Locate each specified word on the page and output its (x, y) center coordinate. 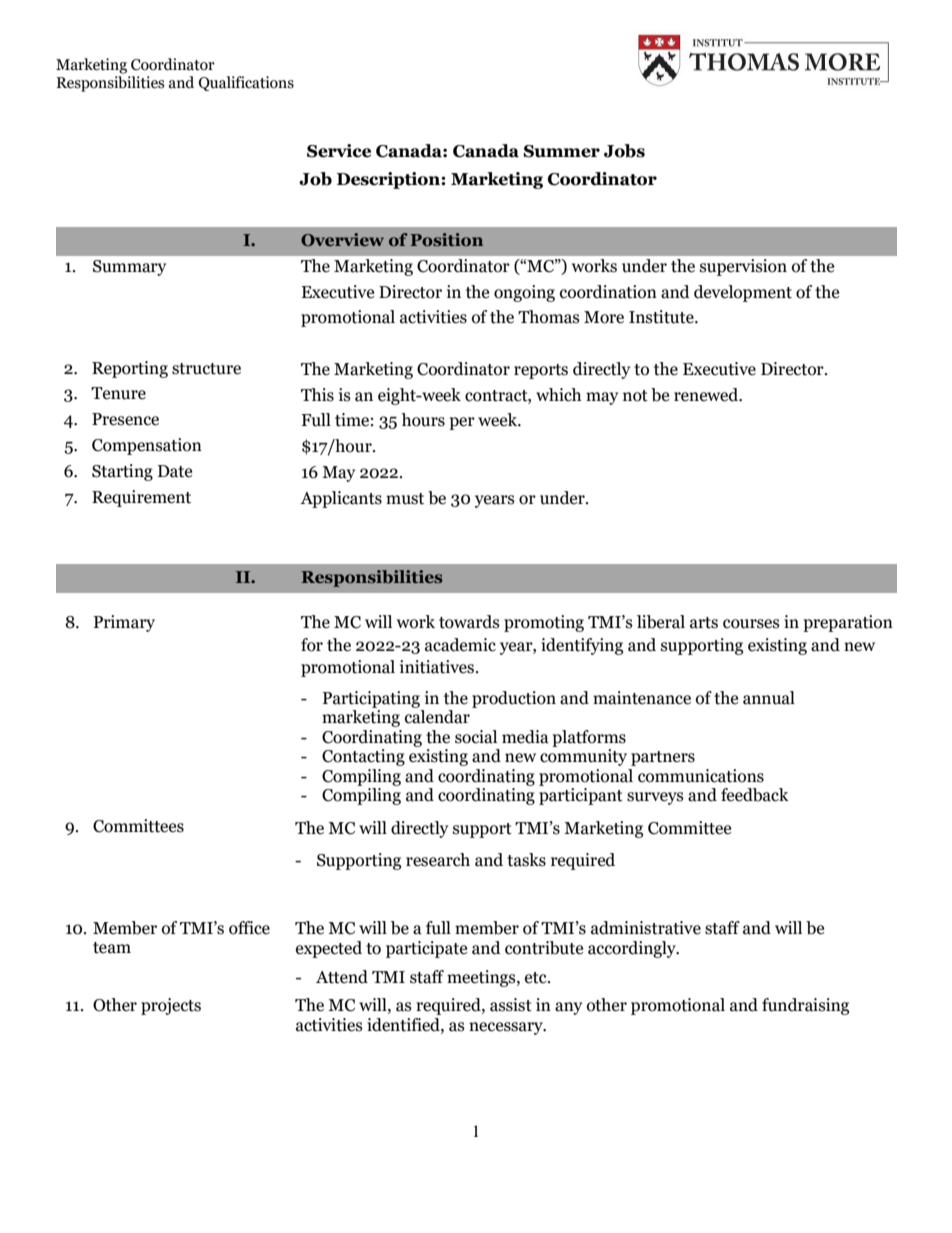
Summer (561, 151)
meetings (482, 978)
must (405, 499)
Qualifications (246, 83)
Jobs (624, 151)
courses (751, 624)
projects (171, 1006)
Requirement (141, 498)
